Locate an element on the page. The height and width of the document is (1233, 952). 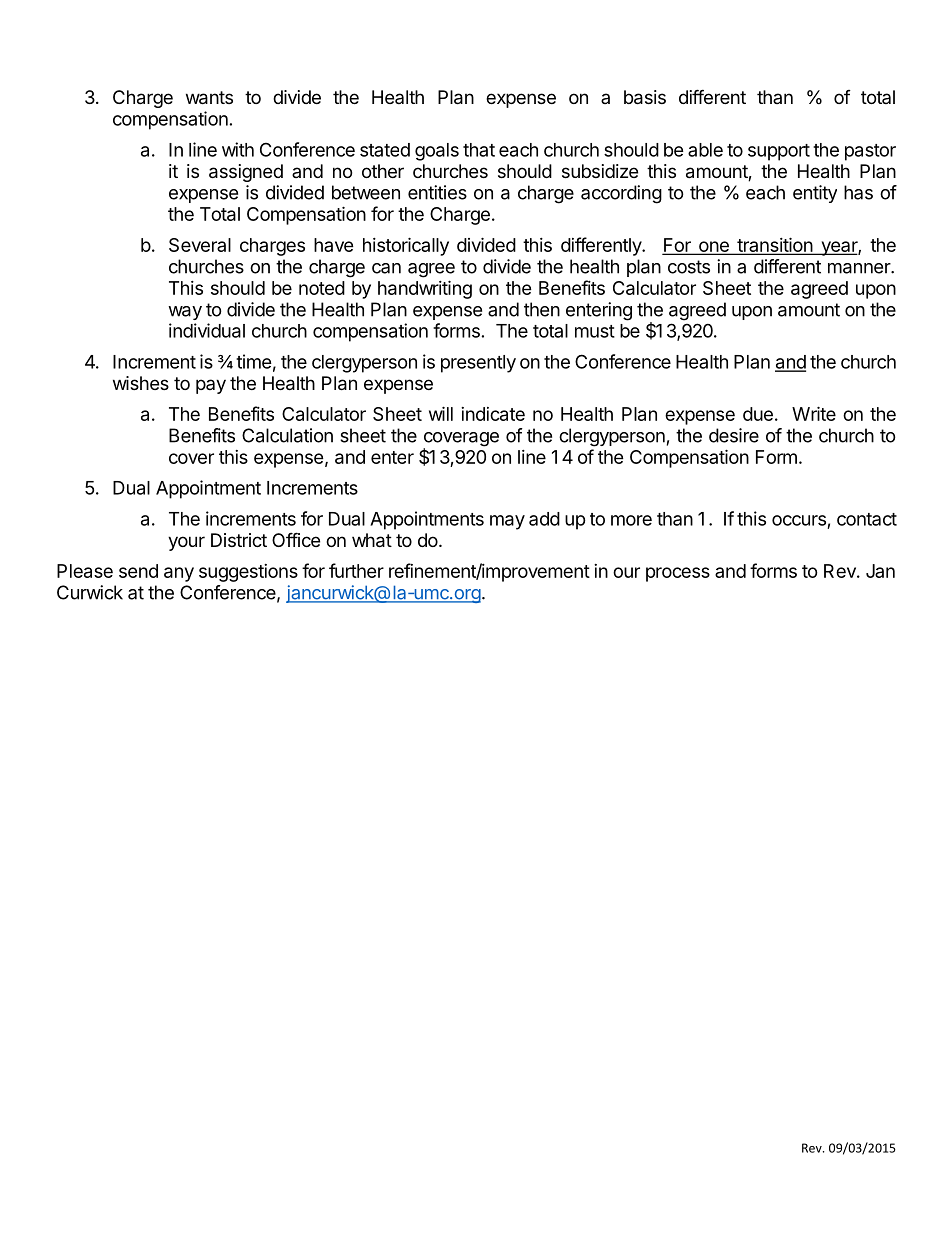
any is located at coordinates (179, 574).
